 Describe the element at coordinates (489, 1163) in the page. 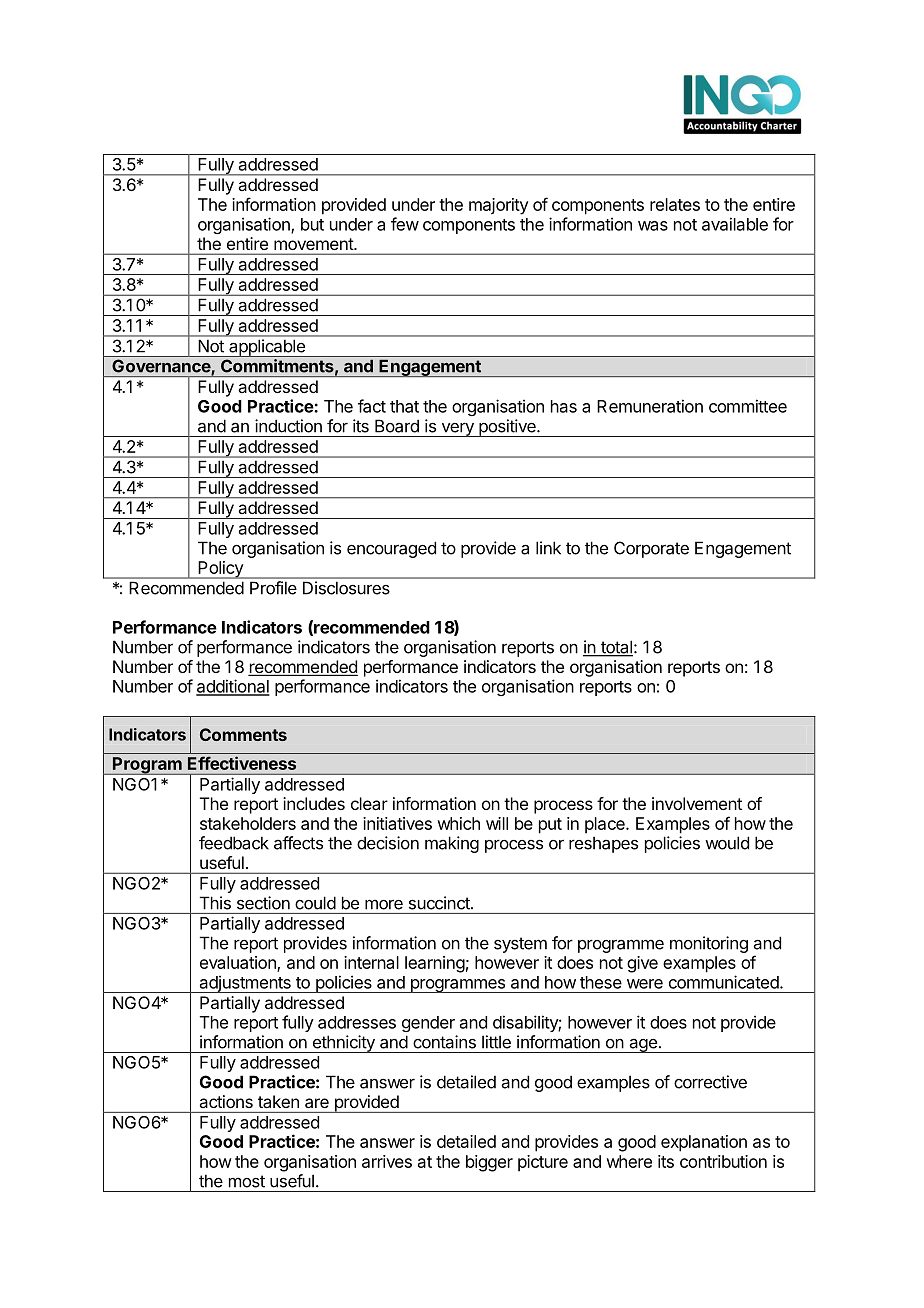

I see `bigger` at that location.
